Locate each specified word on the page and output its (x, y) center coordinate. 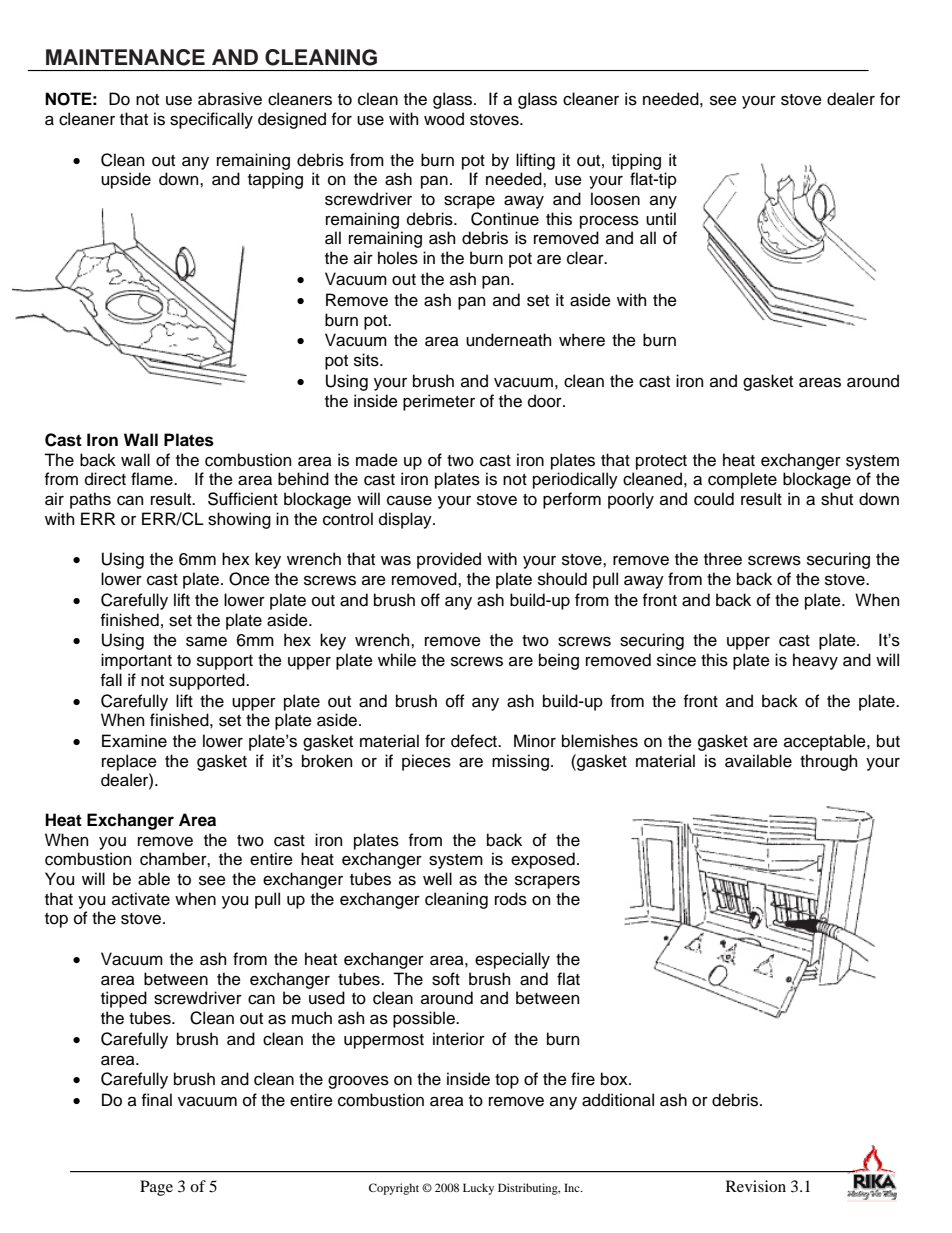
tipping (636, 161)
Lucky (478, 1189)
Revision (756, 1186)
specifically (211, 120)
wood (444, 119)
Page (156, 1188)
